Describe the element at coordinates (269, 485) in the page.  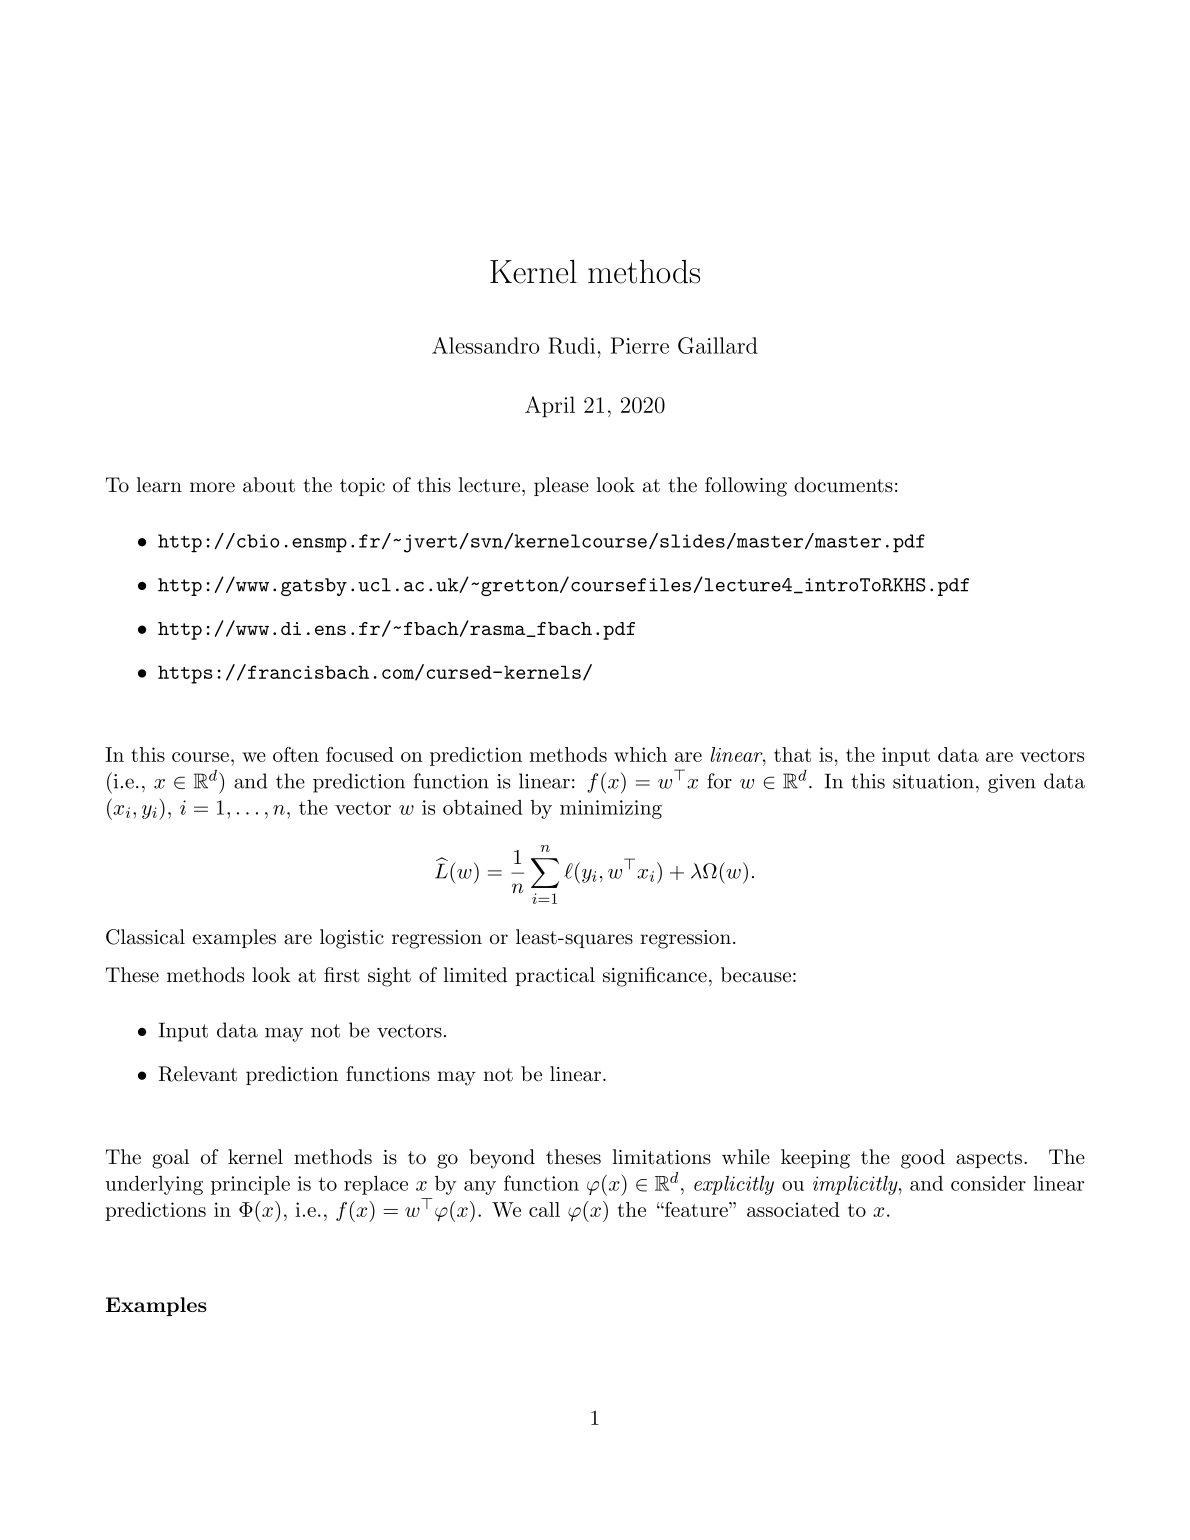
I see `about` at that location.
